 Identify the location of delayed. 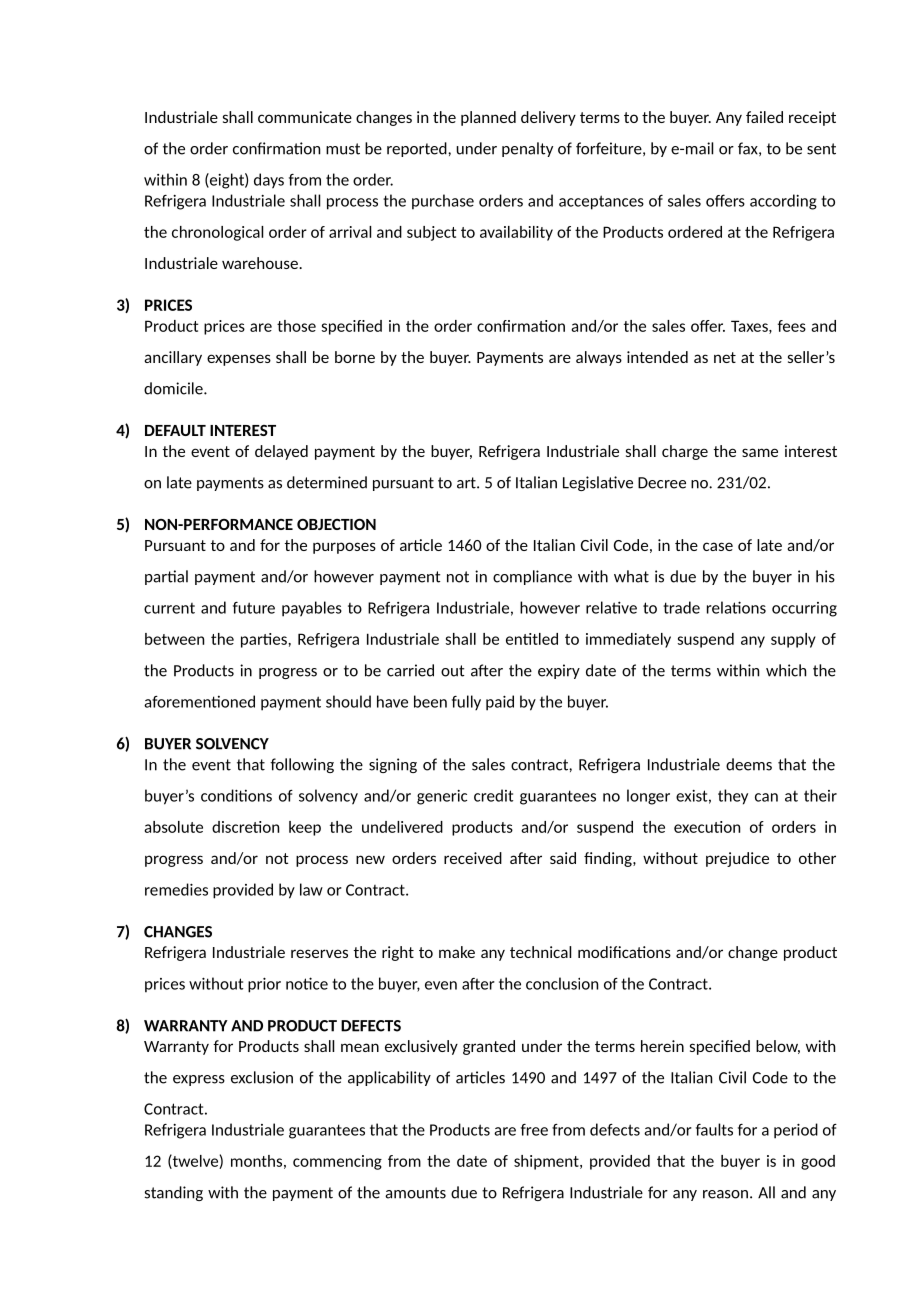
(281, 452).
